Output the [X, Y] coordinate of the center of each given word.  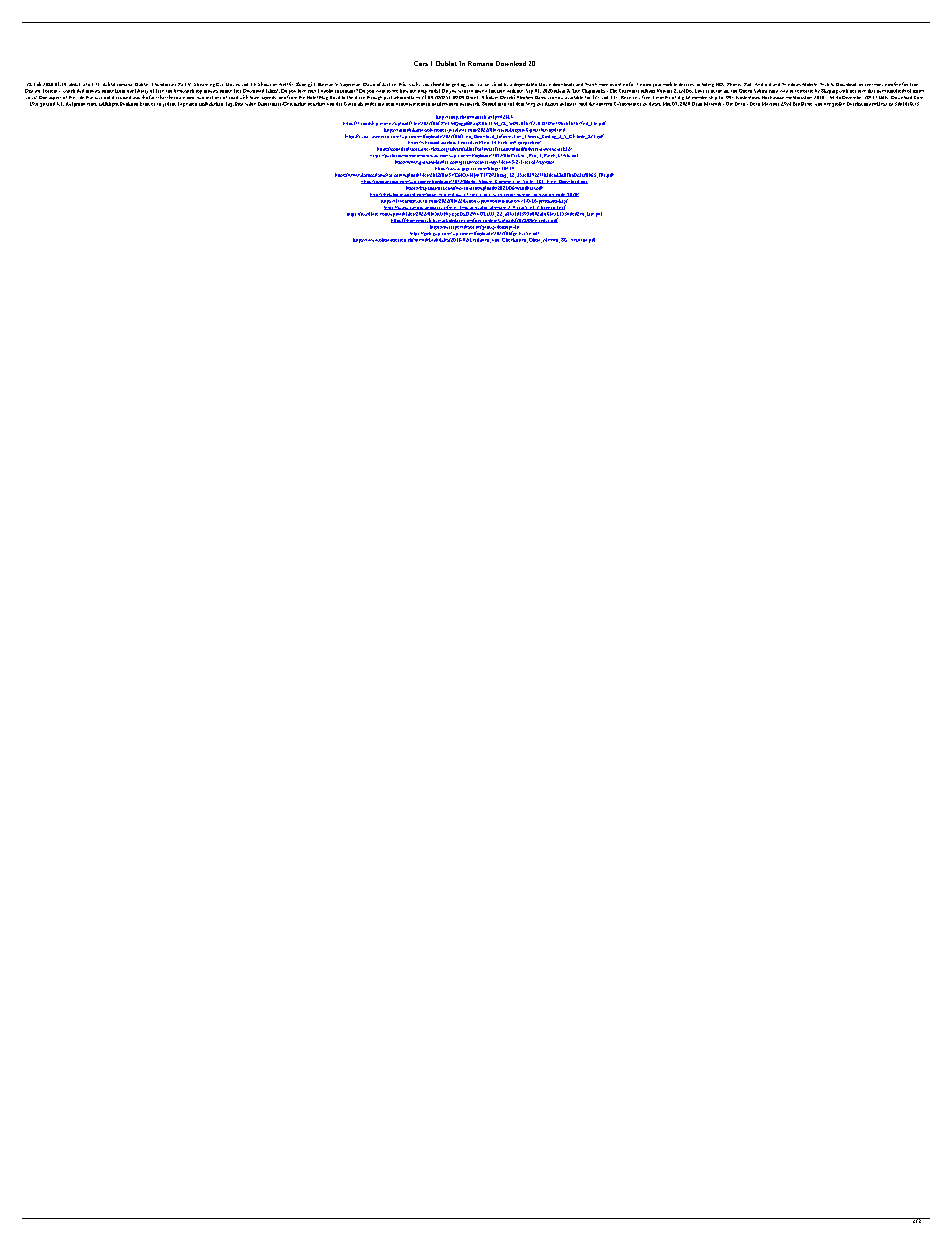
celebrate [804, 91]
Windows [791, 84]
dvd [80, 91]
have [479, 91]
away [31, 99]
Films [272, 91]
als [360, 104]
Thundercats [164, 84]
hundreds [896, 91]
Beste [806, 104]
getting [459, 85]
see [395, 91]
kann [145, 104]
